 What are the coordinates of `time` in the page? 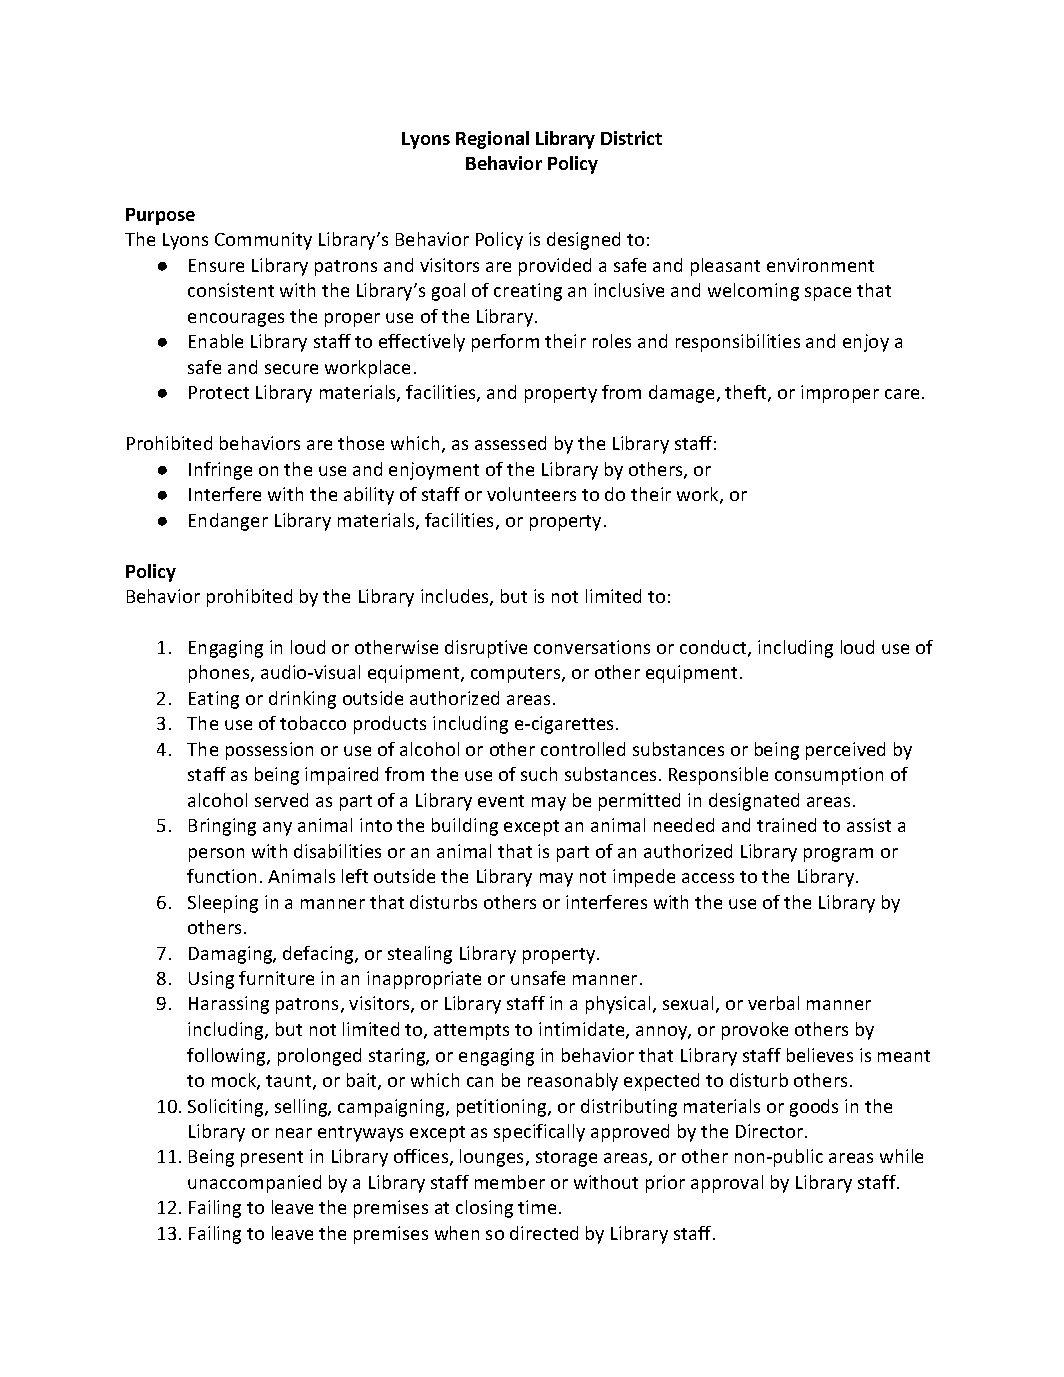 It's located at (537, 1207).
